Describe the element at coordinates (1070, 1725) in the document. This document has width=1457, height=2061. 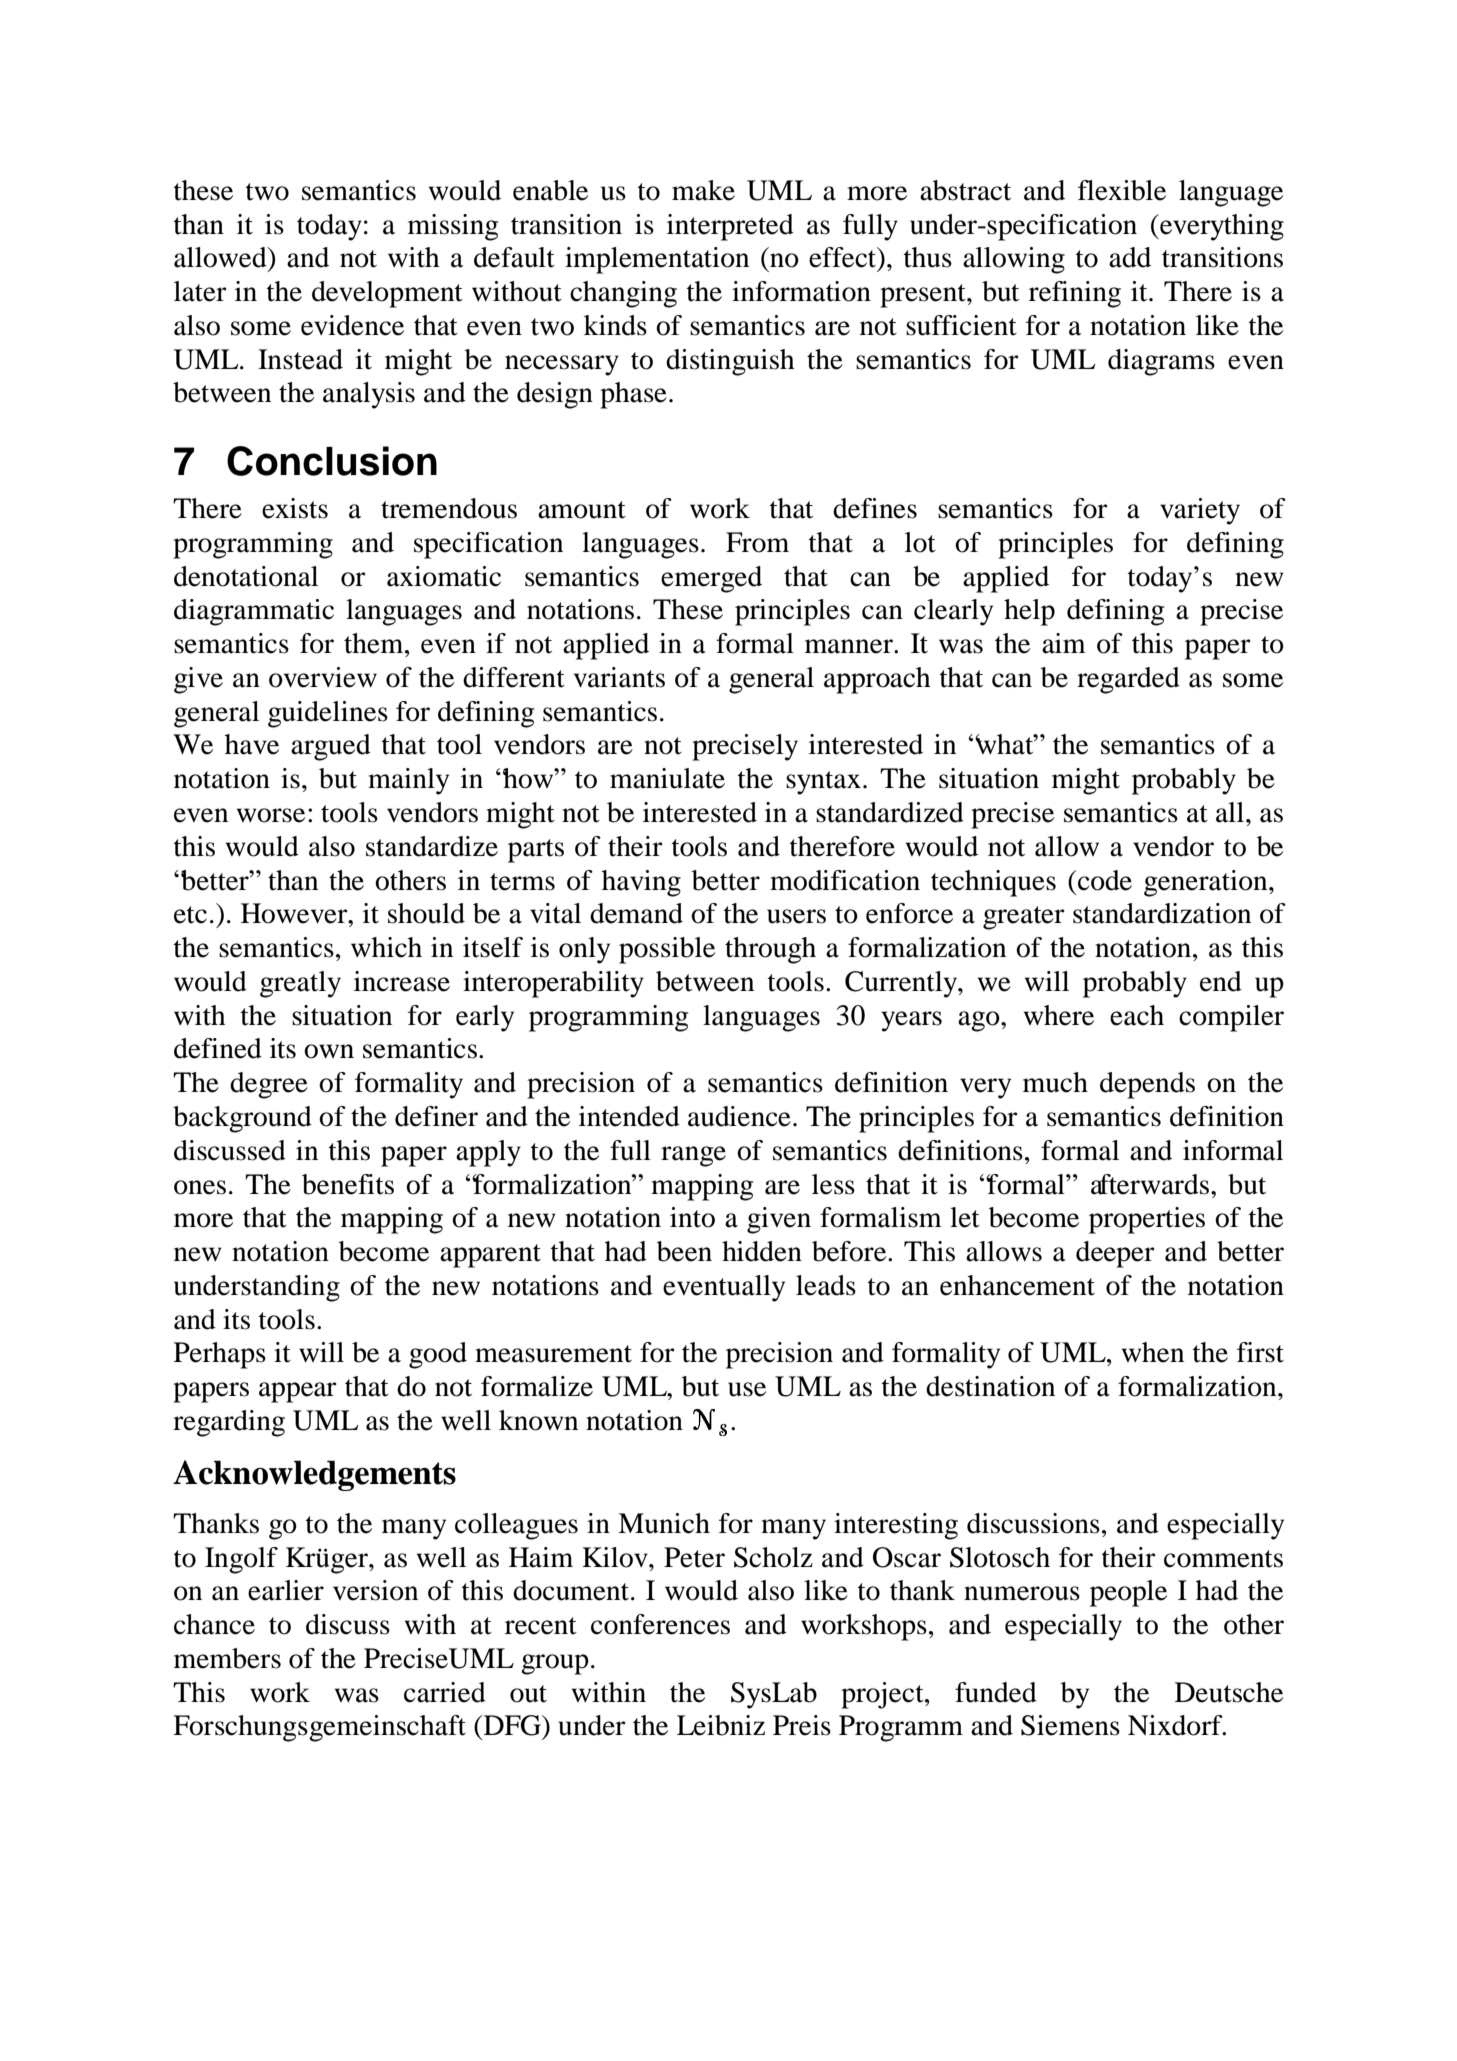
I see `Siemens` at that location.
